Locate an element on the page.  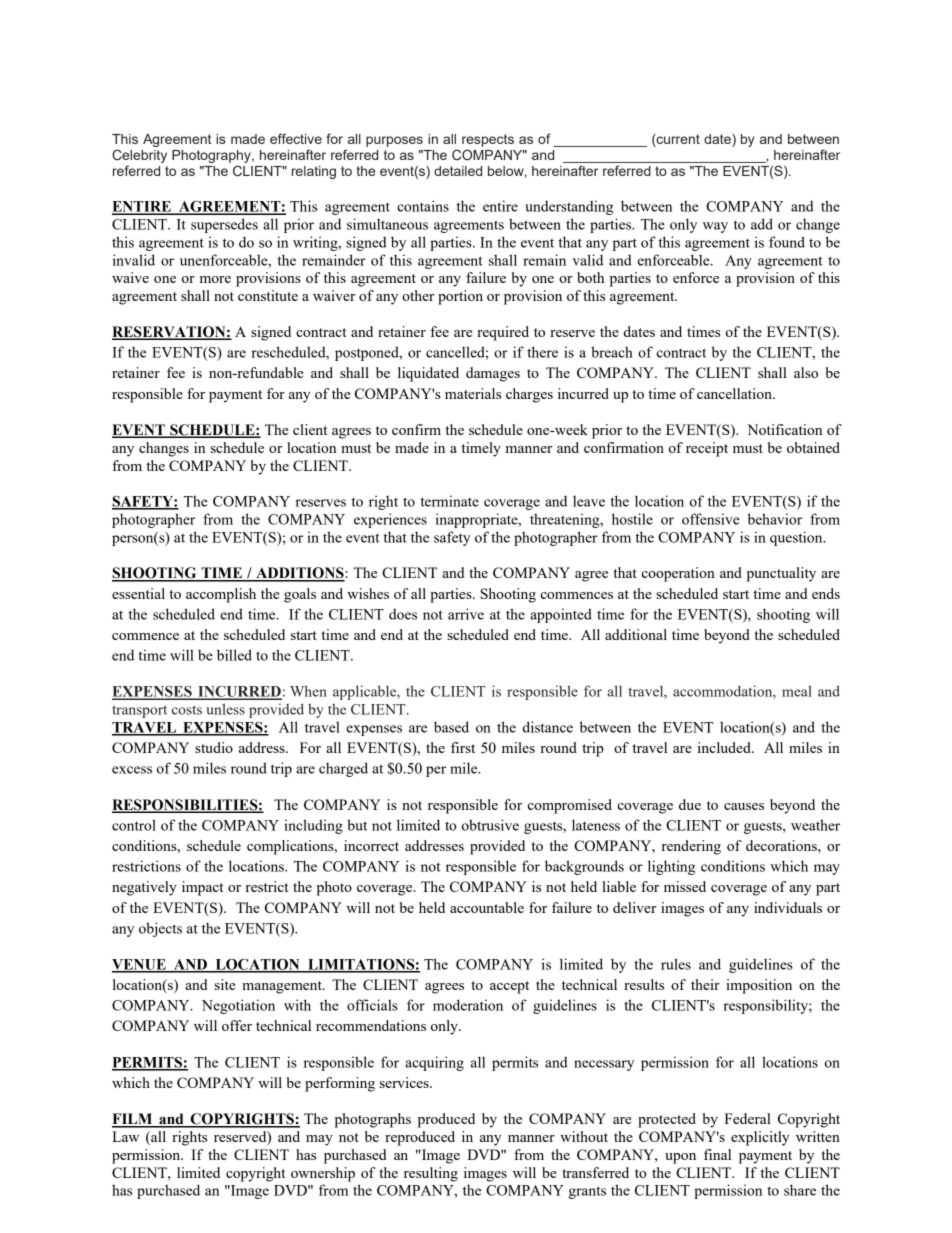
meal is located at coordinates (797, 691).
